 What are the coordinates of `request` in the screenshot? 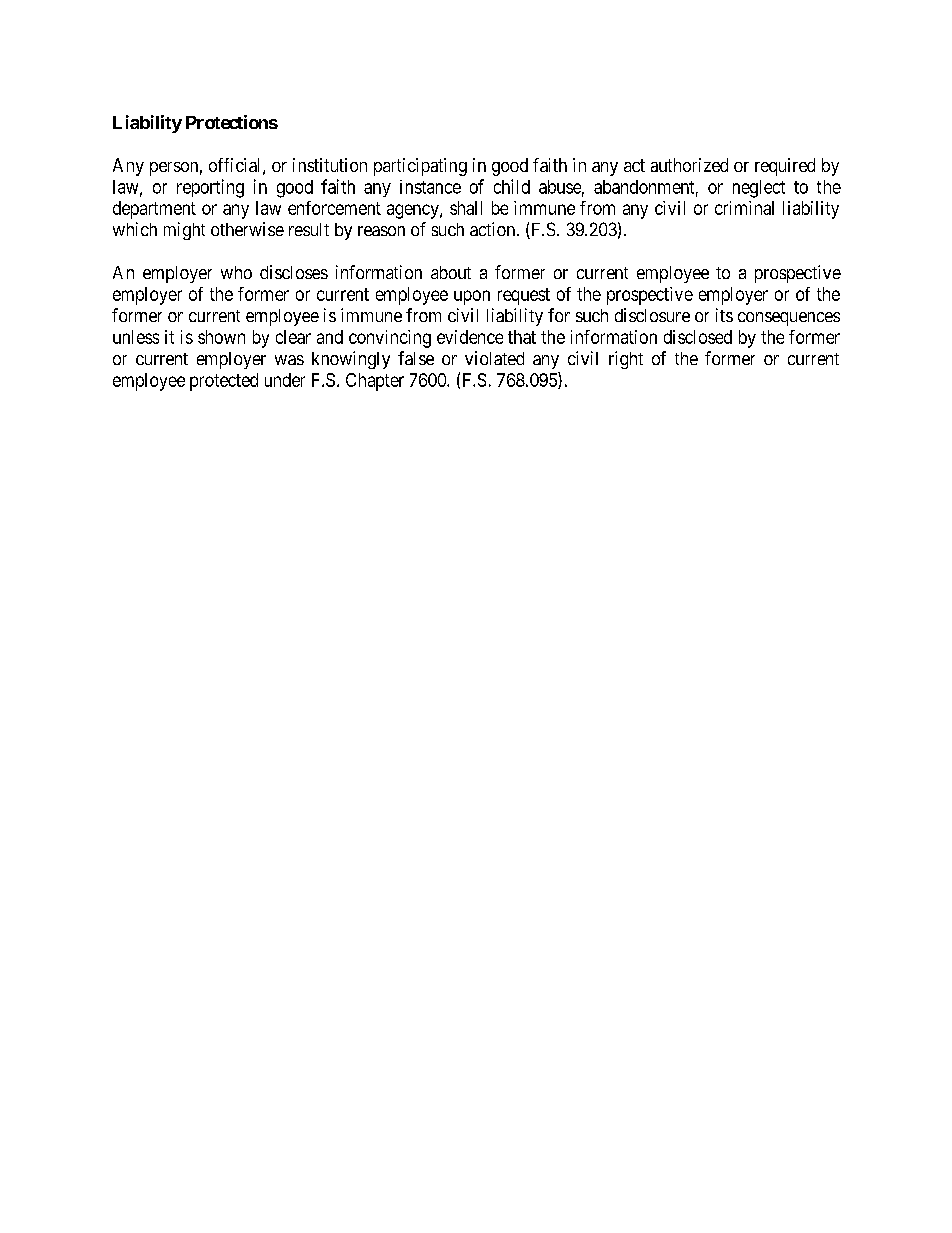 It's located at (524, 296).
